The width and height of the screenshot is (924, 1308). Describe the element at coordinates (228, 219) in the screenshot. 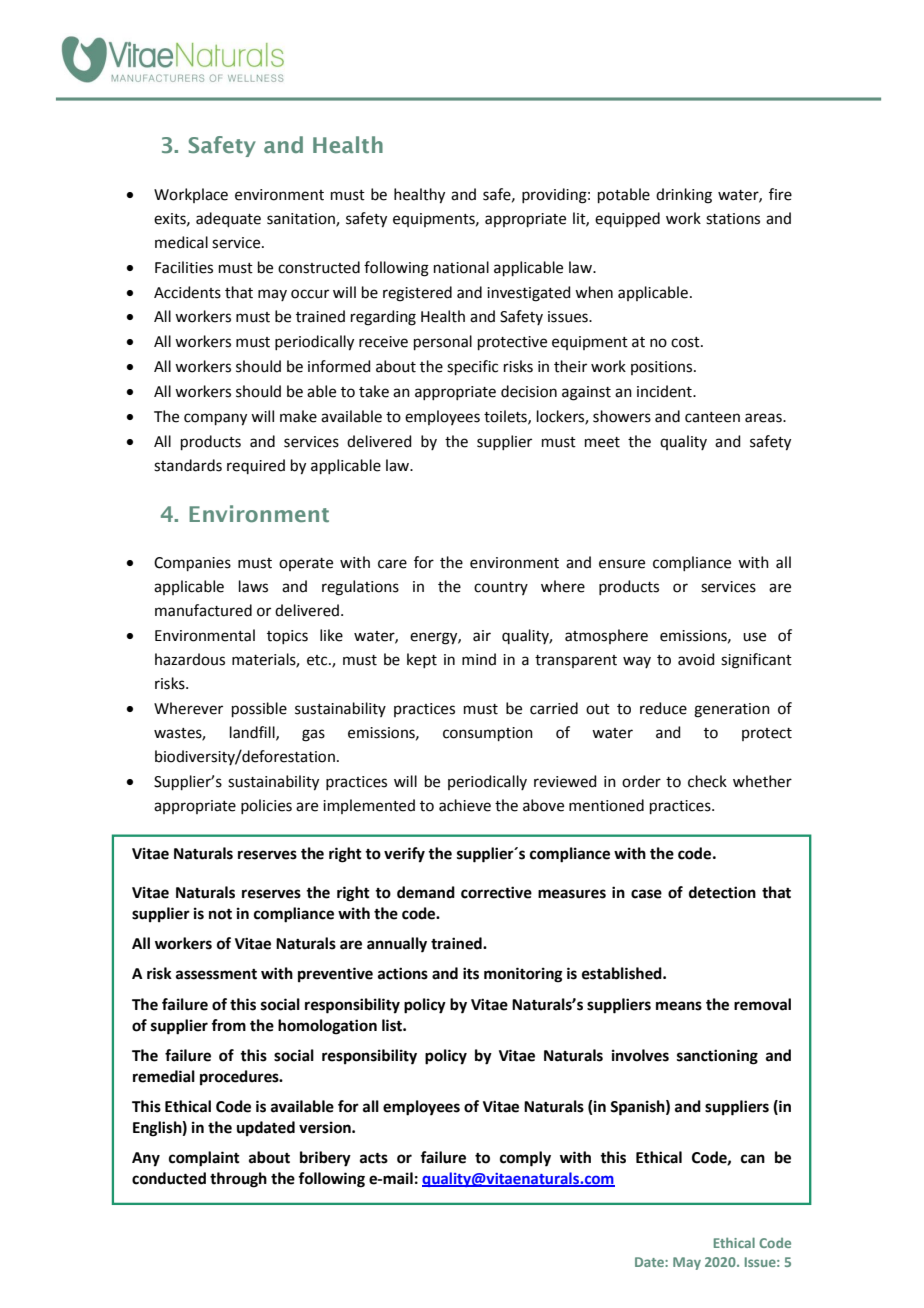

I see `adequate` at that location.
